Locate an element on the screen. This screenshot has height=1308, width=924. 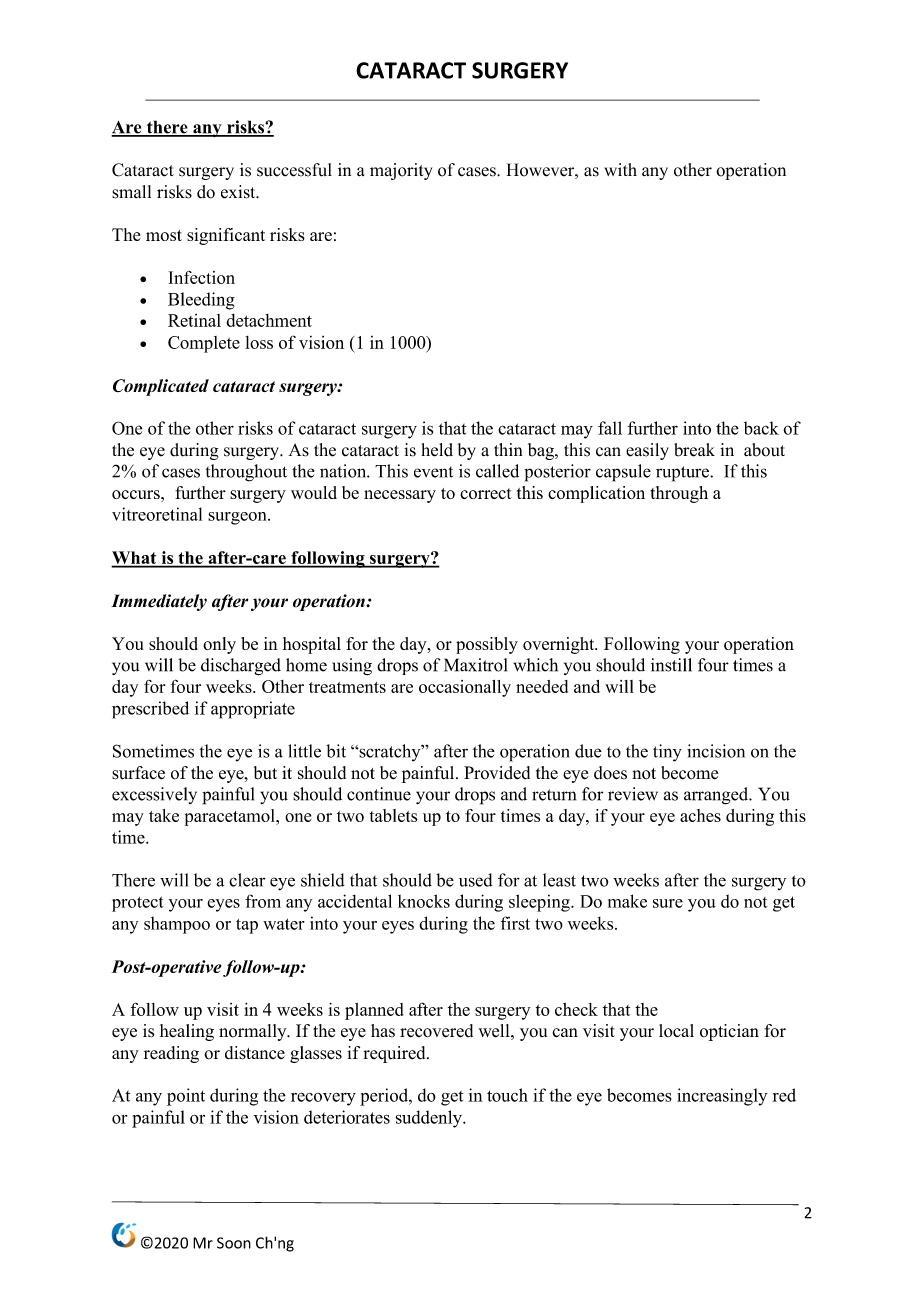
occasionally is located at coordinates (465, 688).
